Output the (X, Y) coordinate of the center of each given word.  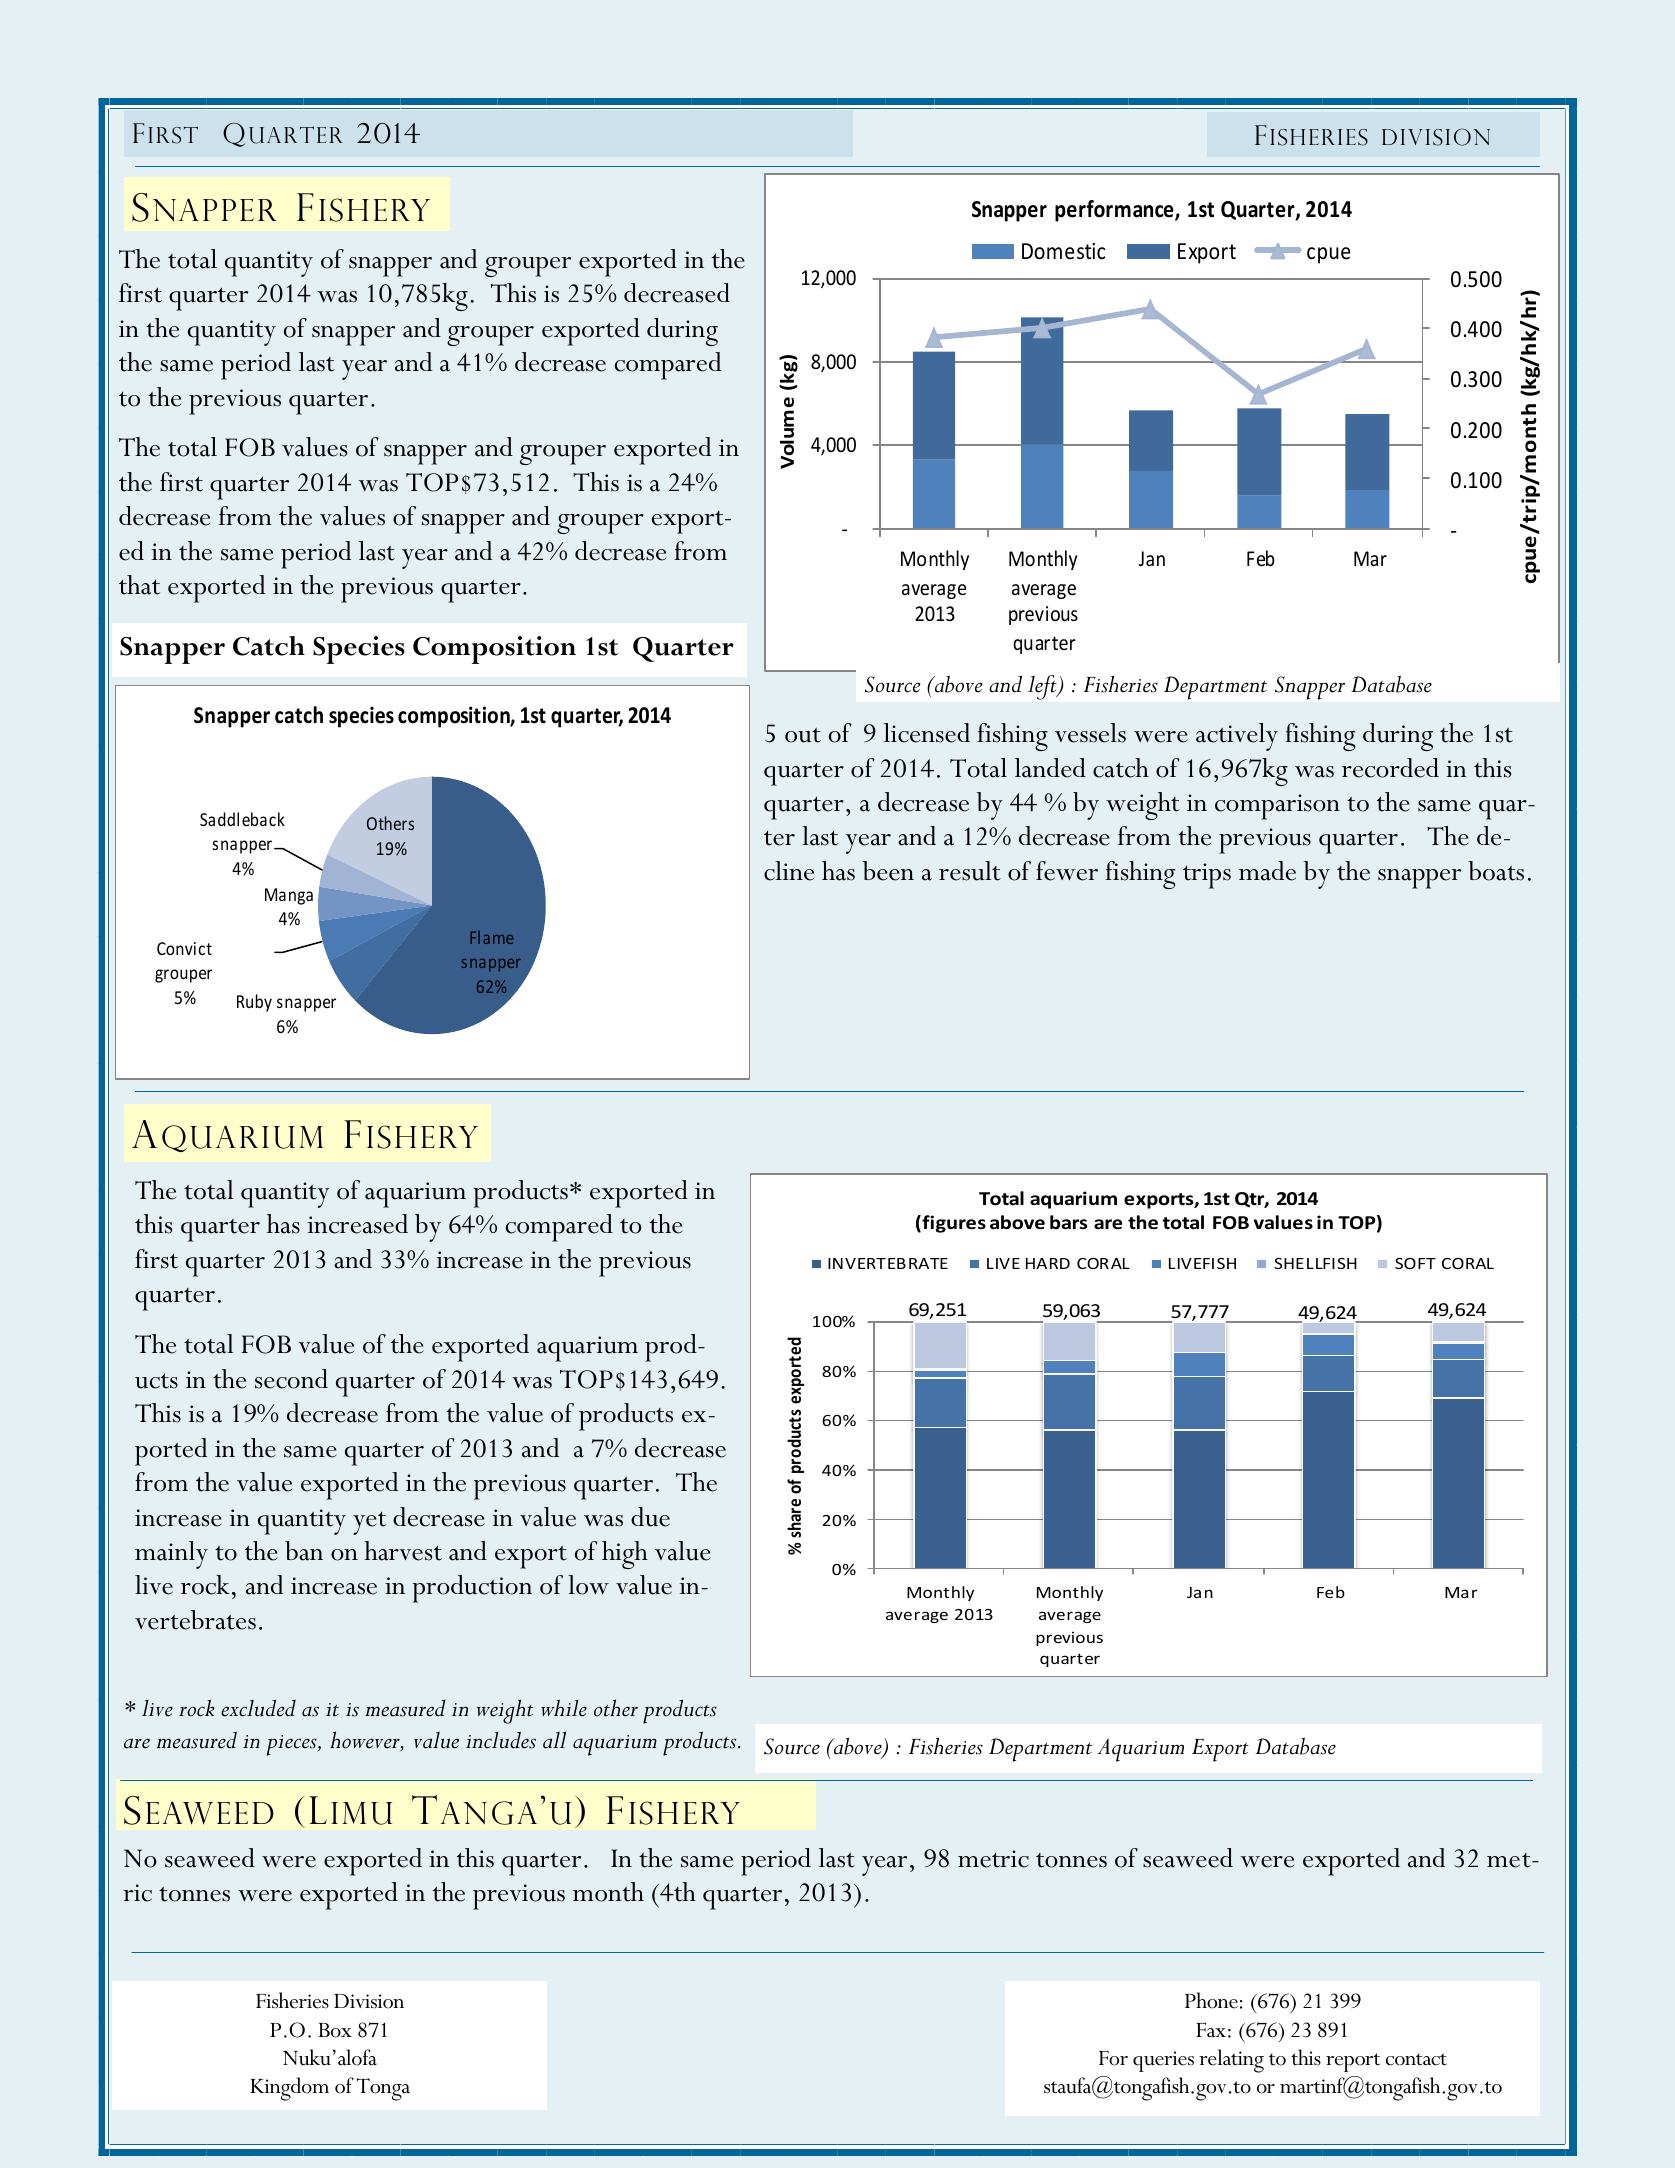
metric (993, 1859)
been (888, 871)
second (291, 1379)
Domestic (1063, 251)
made (1267, 871)
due (650, 1517)
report (1353, 2062)
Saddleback (242, 819)
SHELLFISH (1315, 1263)
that (139, 585)
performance (1115, 211)
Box (335, 2030)
